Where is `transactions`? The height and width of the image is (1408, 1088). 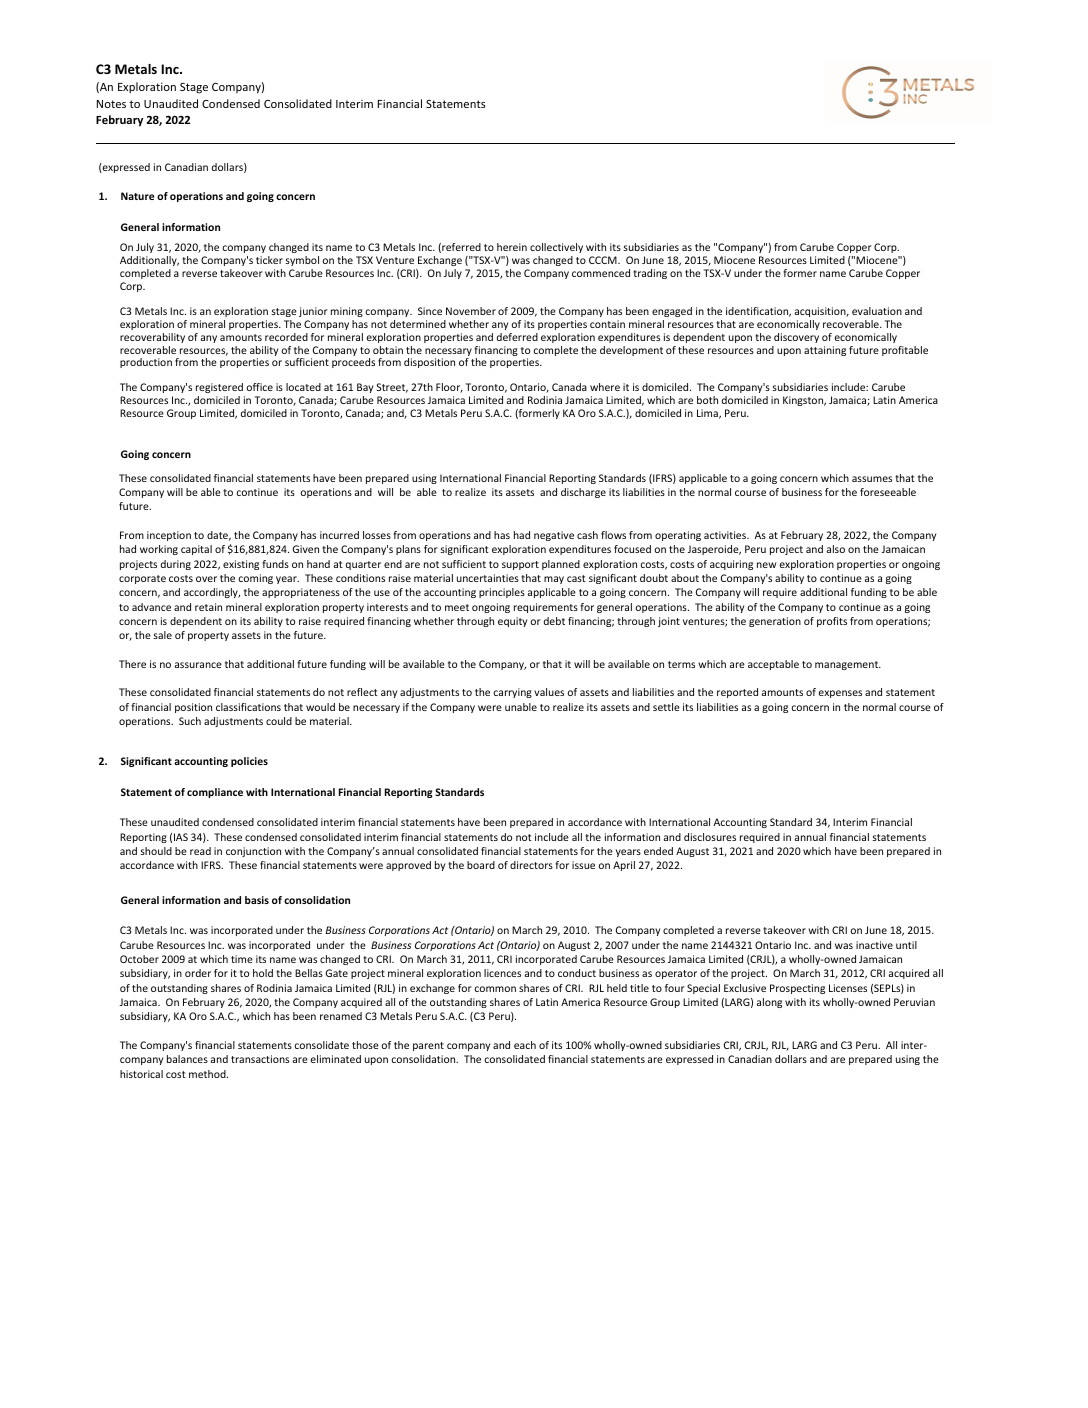
transactions is located at coordinates (260, 1059).
